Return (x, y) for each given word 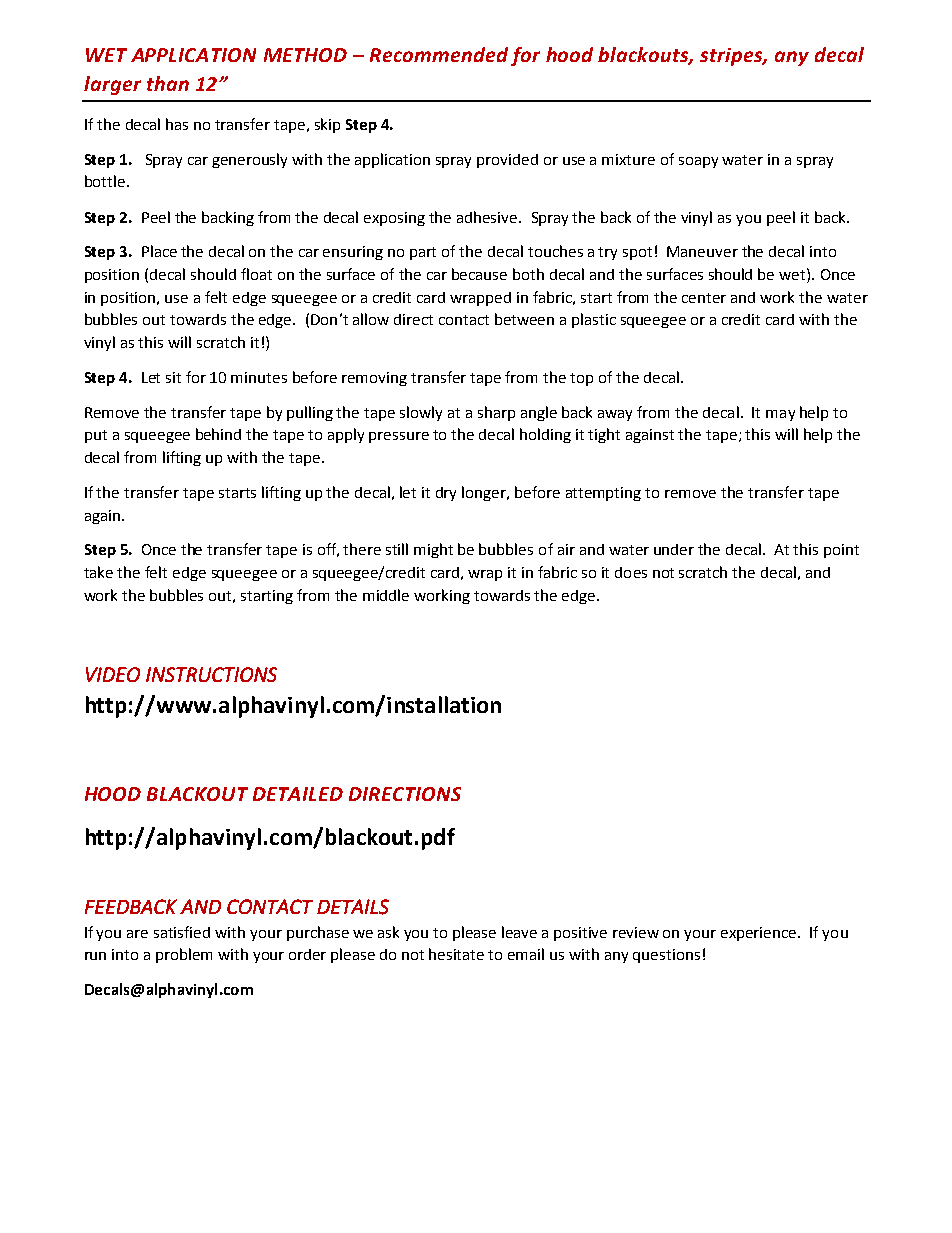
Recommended (439, 54)
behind (218, 434)
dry (446, 494)
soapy (698, 162)
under (674, 549)
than (168, 83)
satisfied (182, 932)
